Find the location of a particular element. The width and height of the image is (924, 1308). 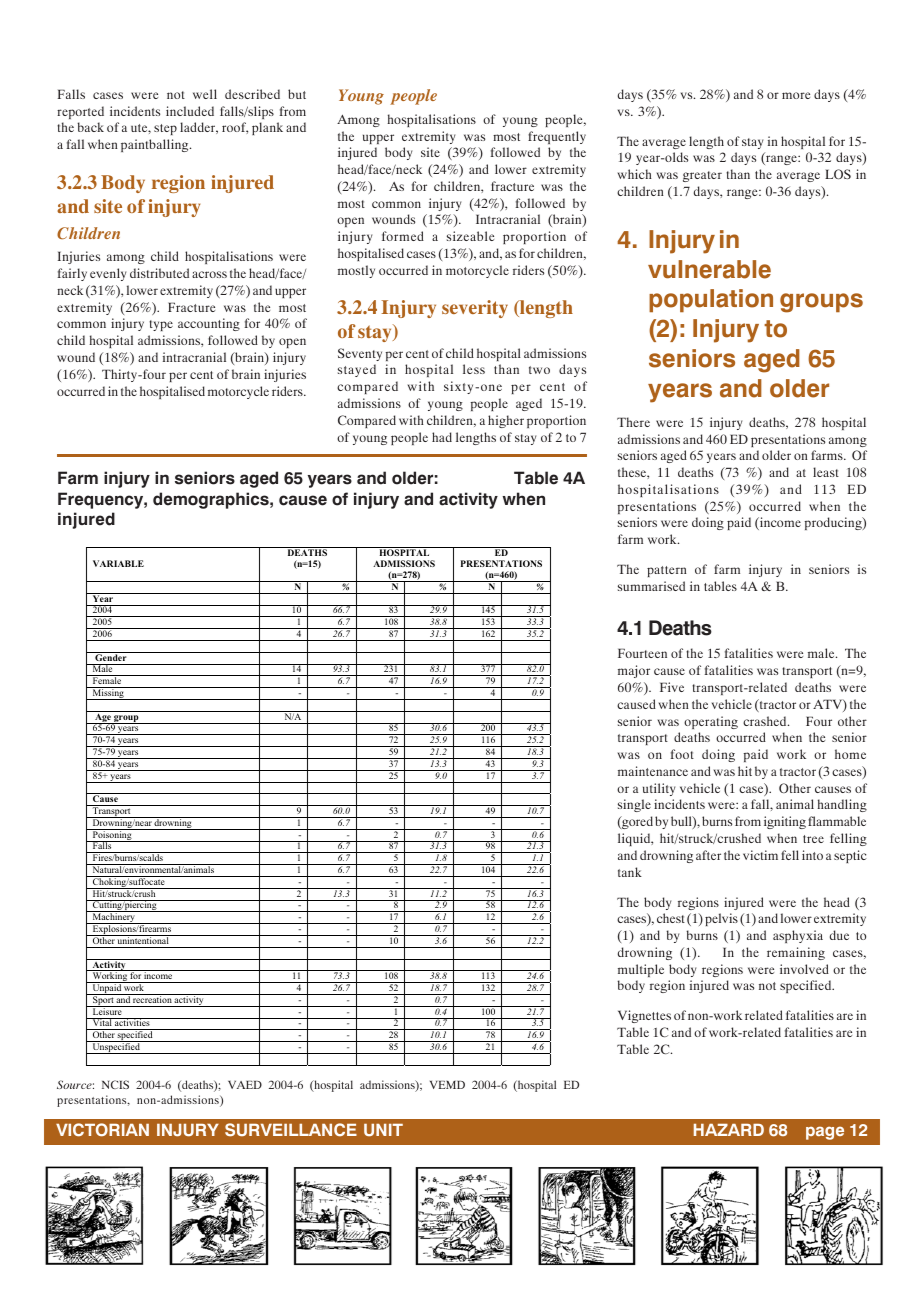

population is located at coordinates (711, 300).
